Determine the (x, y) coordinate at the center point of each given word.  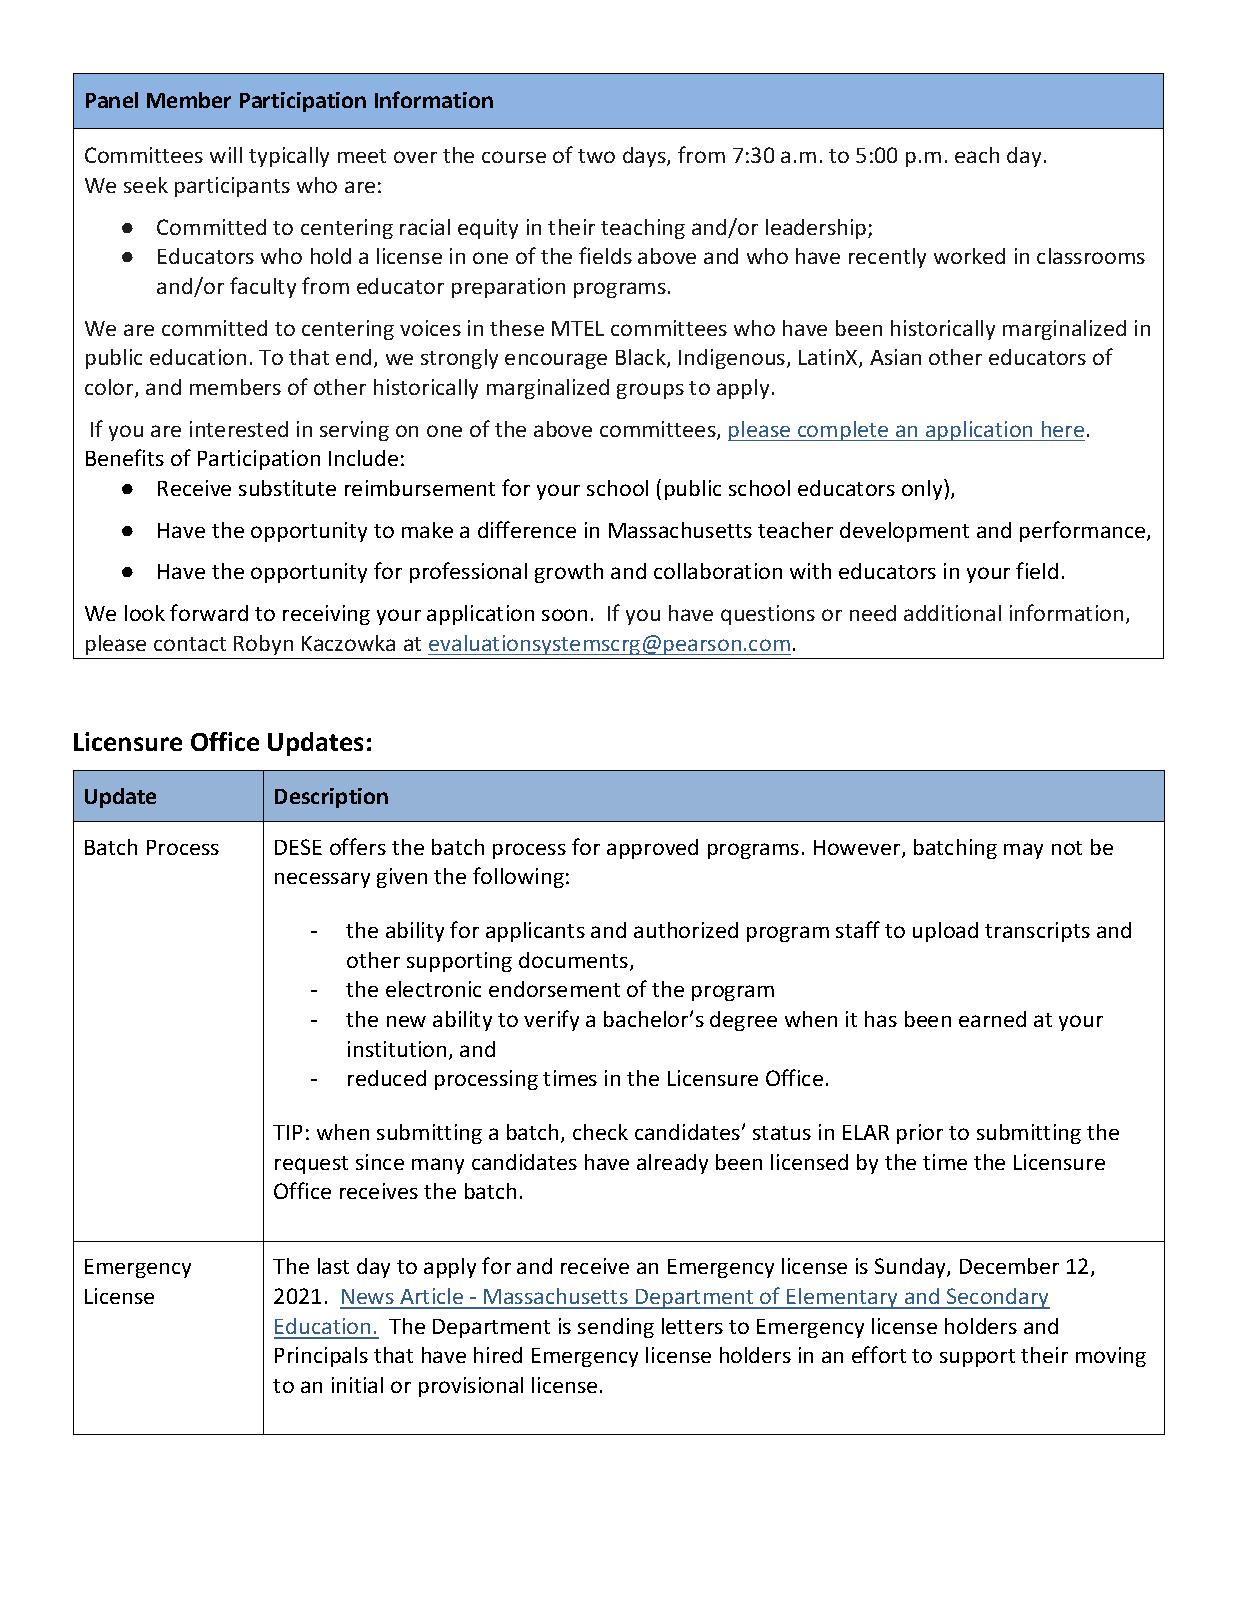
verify (551, 1020)
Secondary (997, 1298)
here (1063, 429)
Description (331, 798)
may (1023, 851)
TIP (287, 1132)
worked (969, 256)
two (596, 156)
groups (650, 391)
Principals (321, 1357)
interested (239, 429)
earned (992, 1019)
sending (616, 1328)
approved (652, 849)
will (226, 155)
